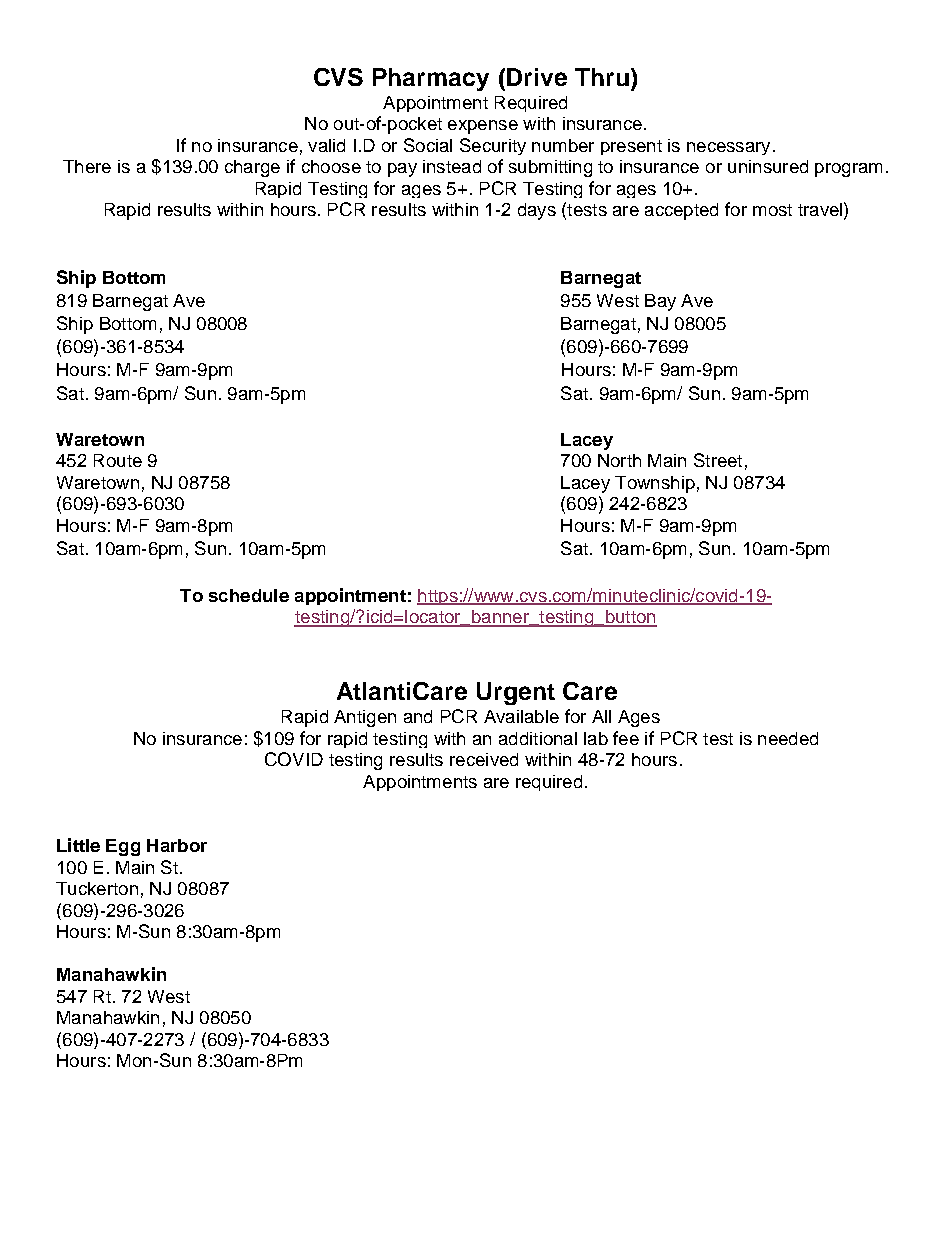 Image resolution: width=952 pixels, height=1233 pixels. Describe the element at coordinates (619, 460) in the page. I see `North` at that location.
